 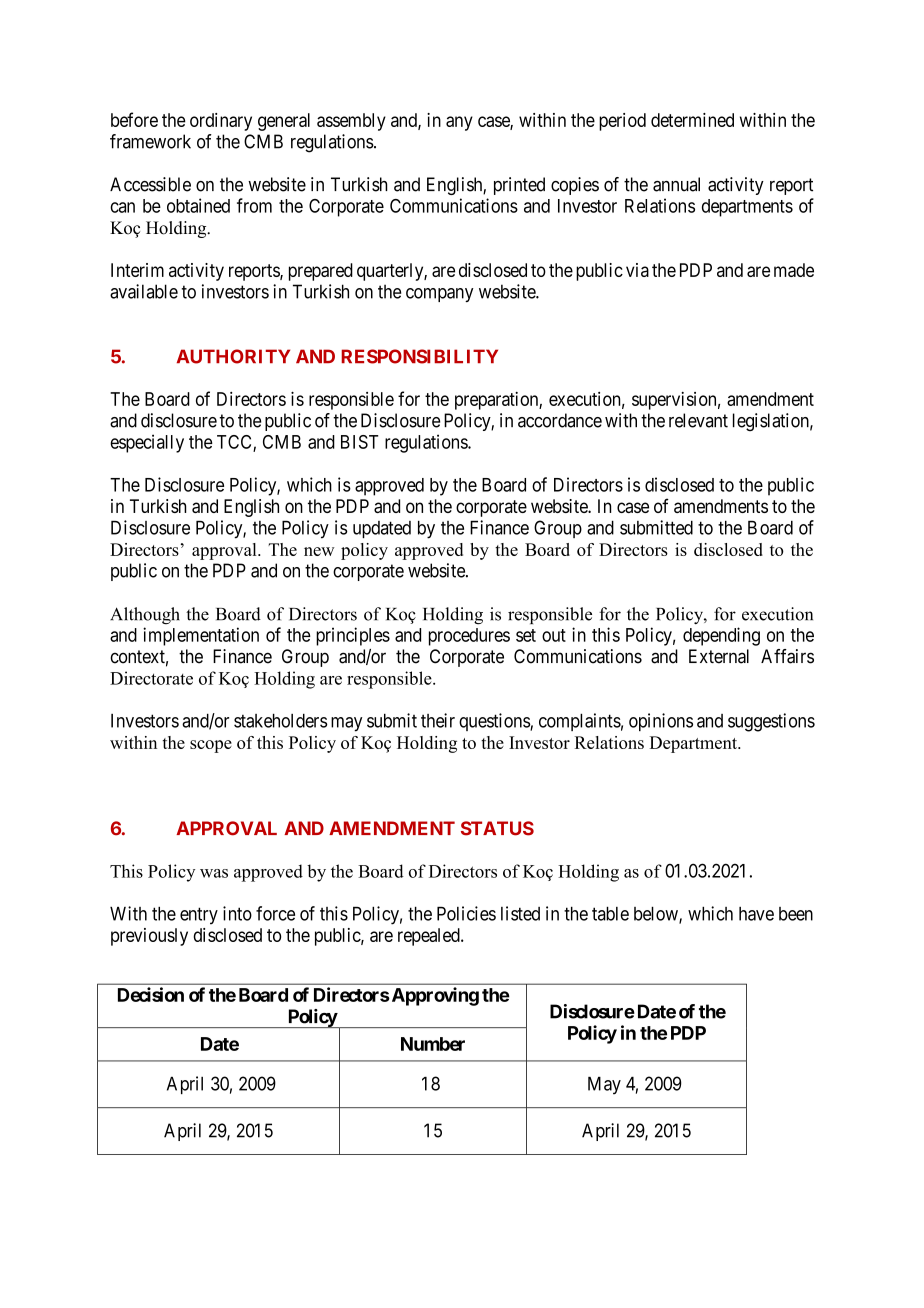 I want to click on printed, so click(x=519, y=186).
